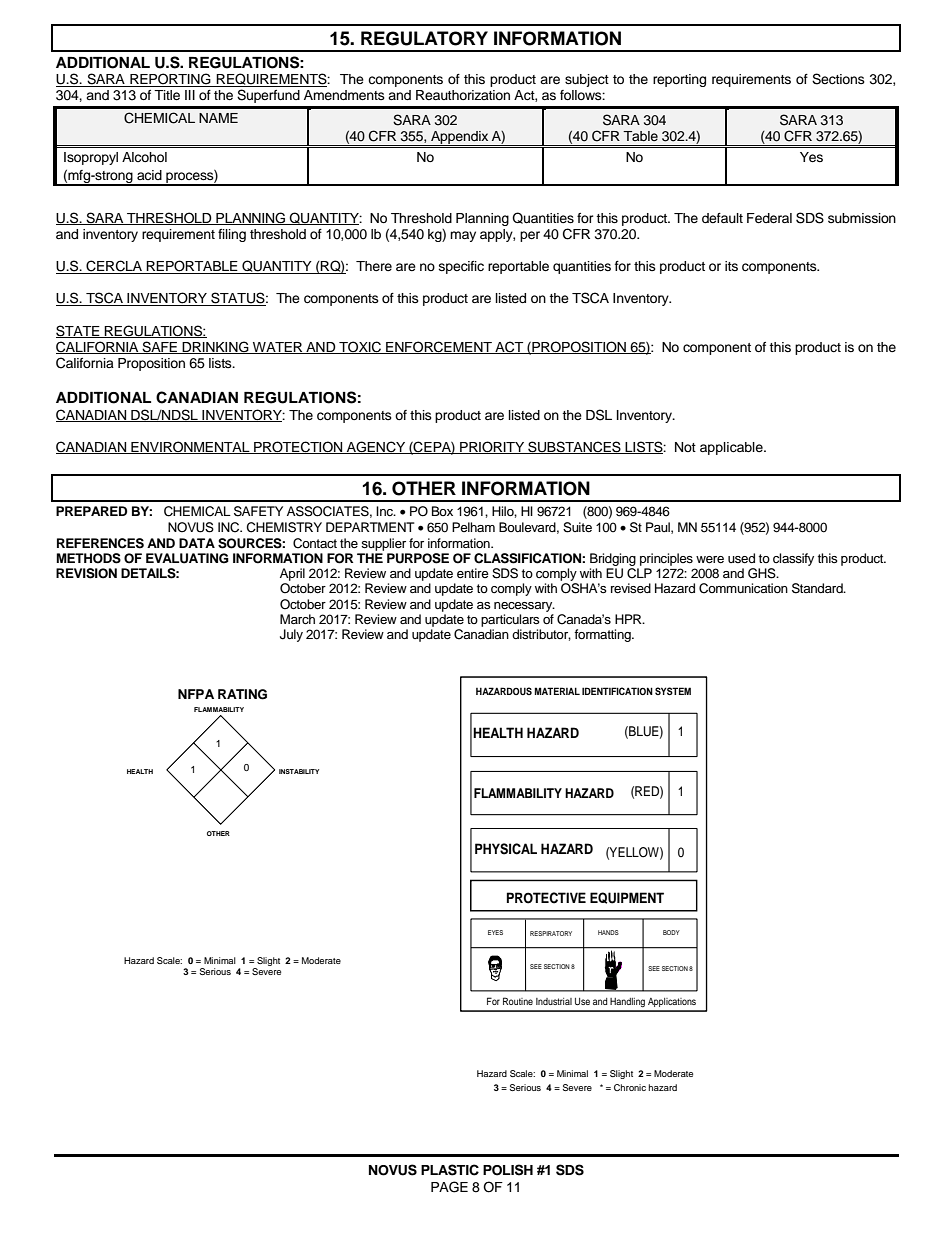  Describe the element at coordinates (671, 932) in the page. I see `BODY` at that location.
